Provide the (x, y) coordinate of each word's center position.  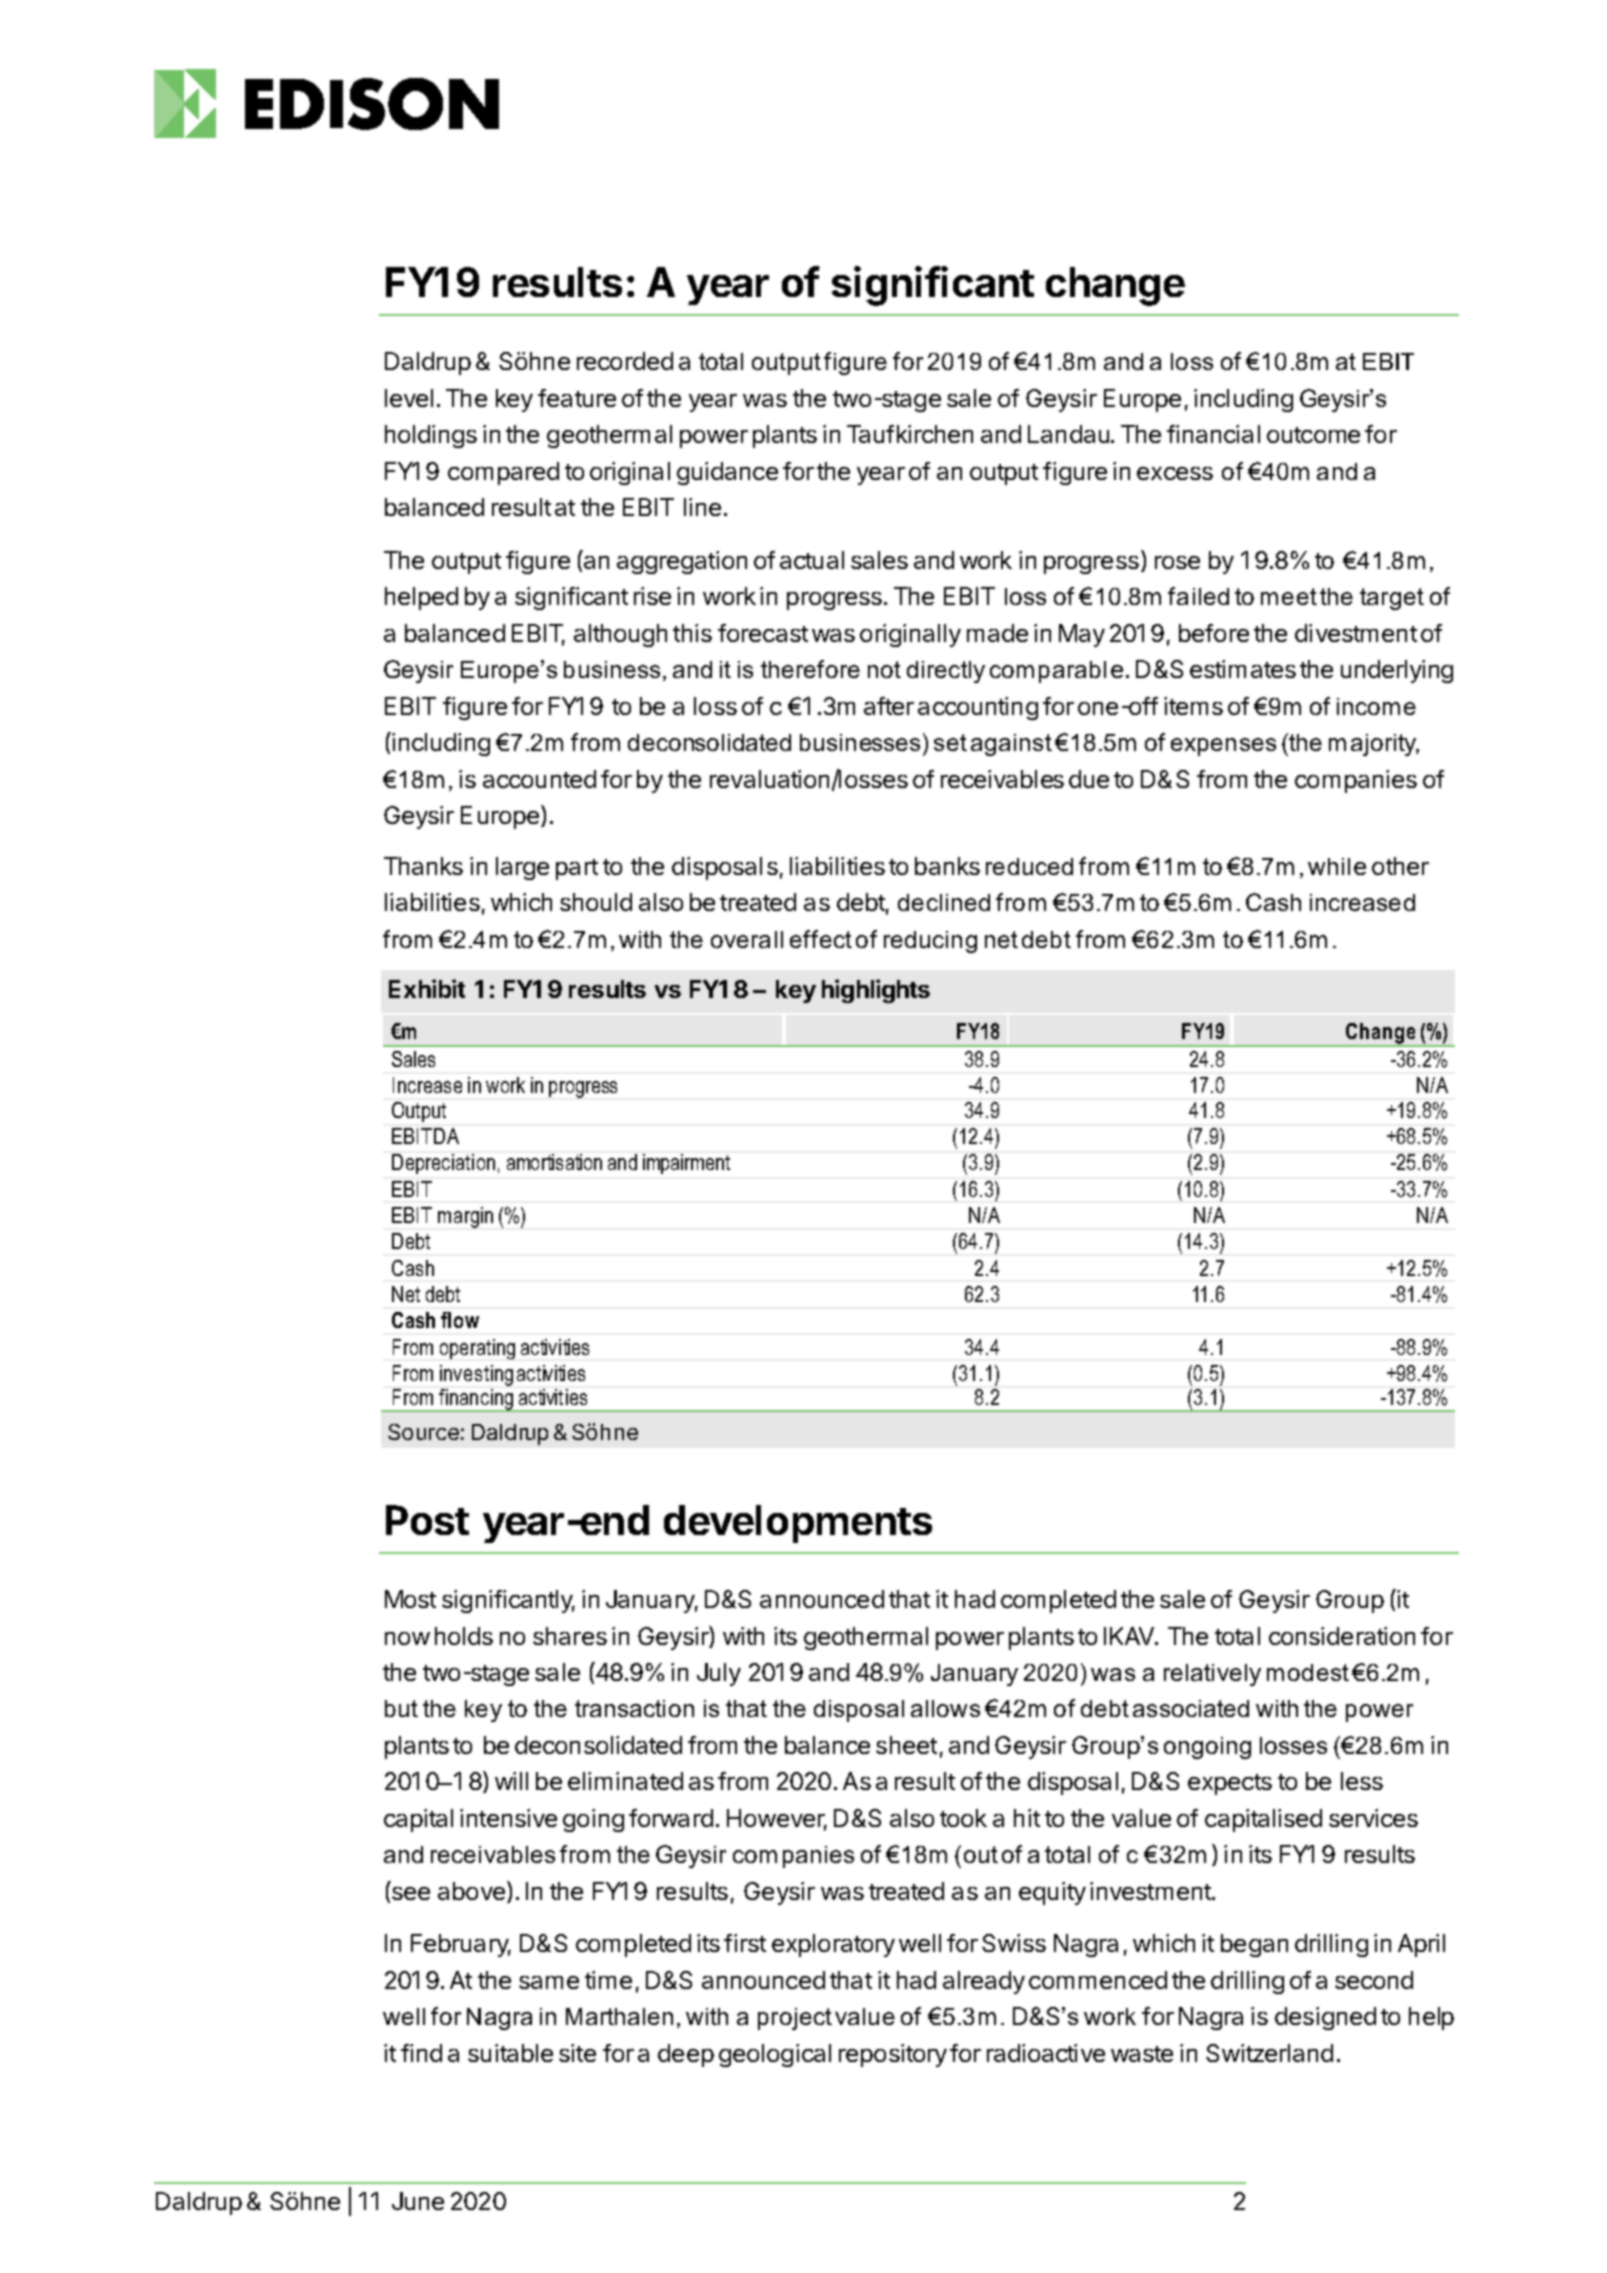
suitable (510, 2053)
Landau (1070, 434)
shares (570, 1636)
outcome (1313, 435)
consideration (1342, 1636)
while (1337, 866)
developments (798, 1524)
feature (577, 398)
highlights (876, 991)
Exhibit (427, 988)
